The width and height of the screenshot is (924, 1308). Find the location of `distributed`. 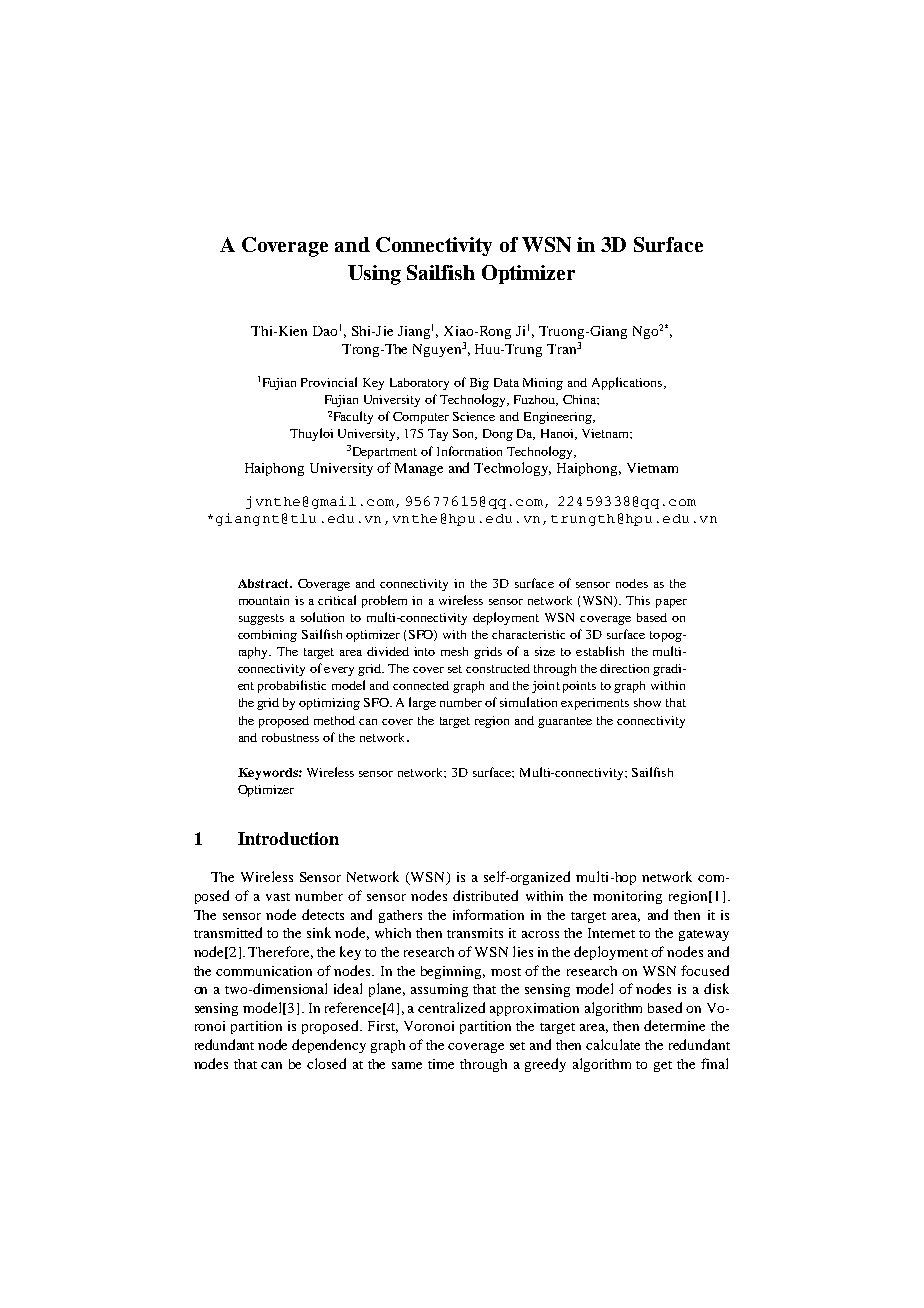

distributed is located at coordinates (485, 895).
